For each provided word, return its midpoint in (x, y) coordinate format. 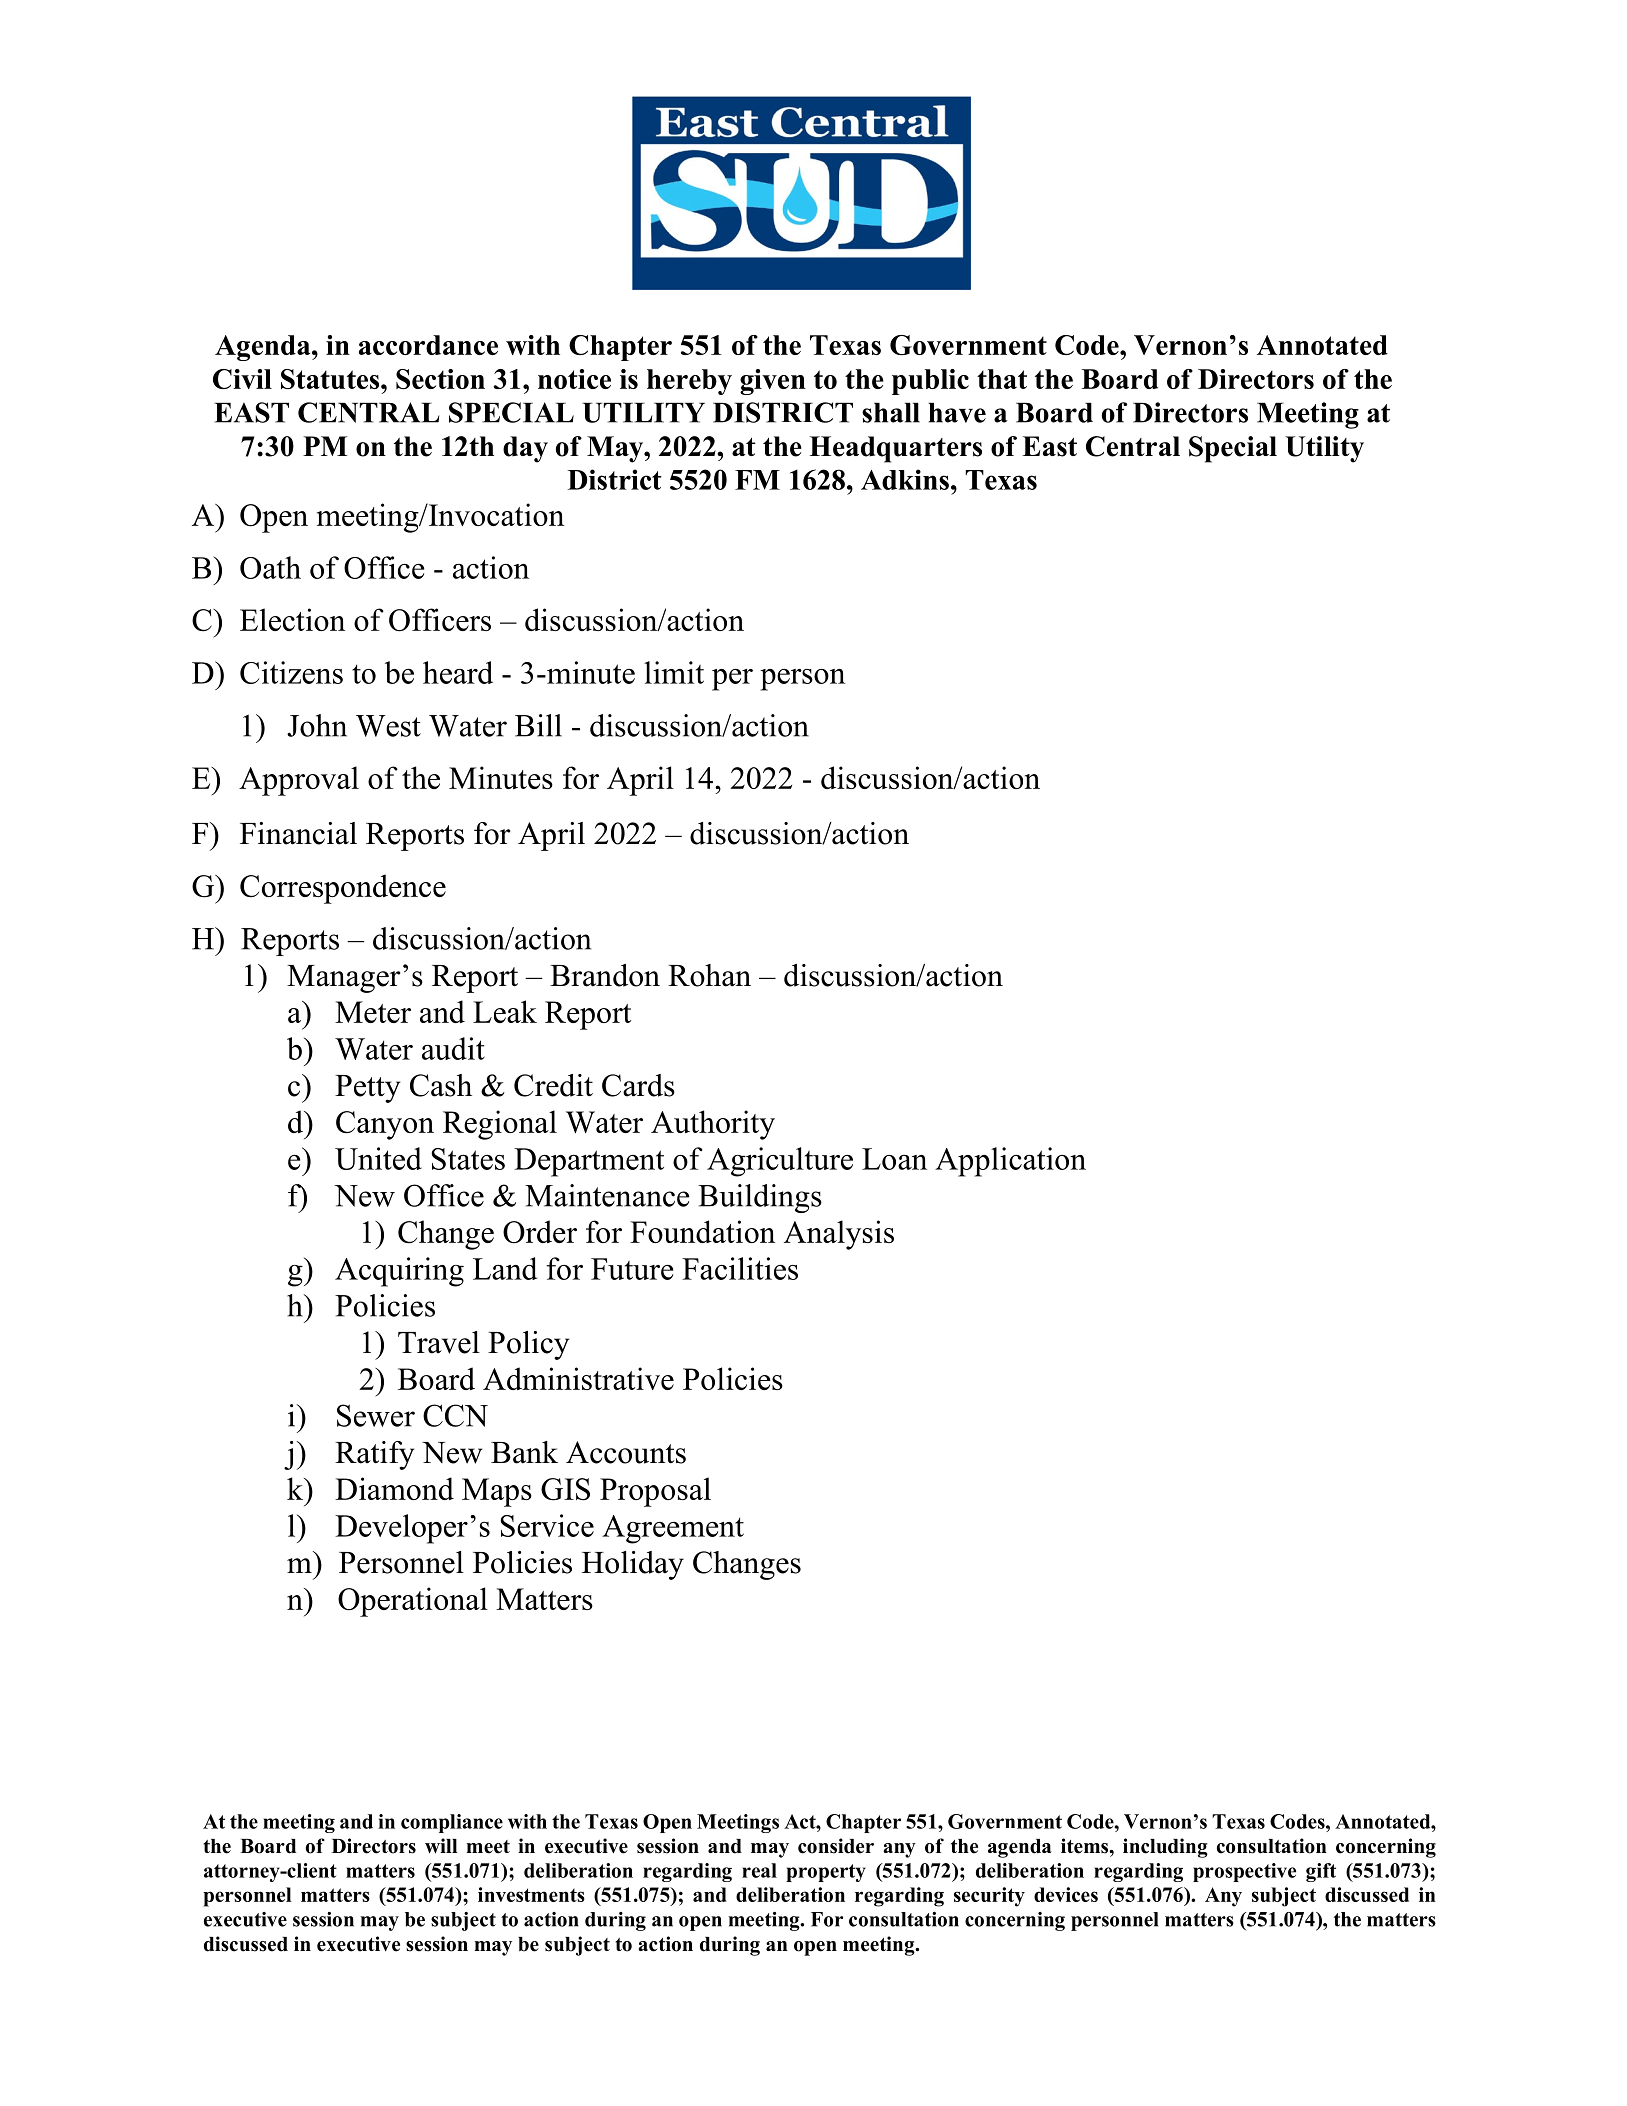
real (759, 1870)
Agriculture (780, 1162)
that (1002, 379)
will (441, 1846)
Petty (367, 1089)
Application (1010, 1162)
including (1165, 1848)
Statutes (331, 379)
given (773, 382)
